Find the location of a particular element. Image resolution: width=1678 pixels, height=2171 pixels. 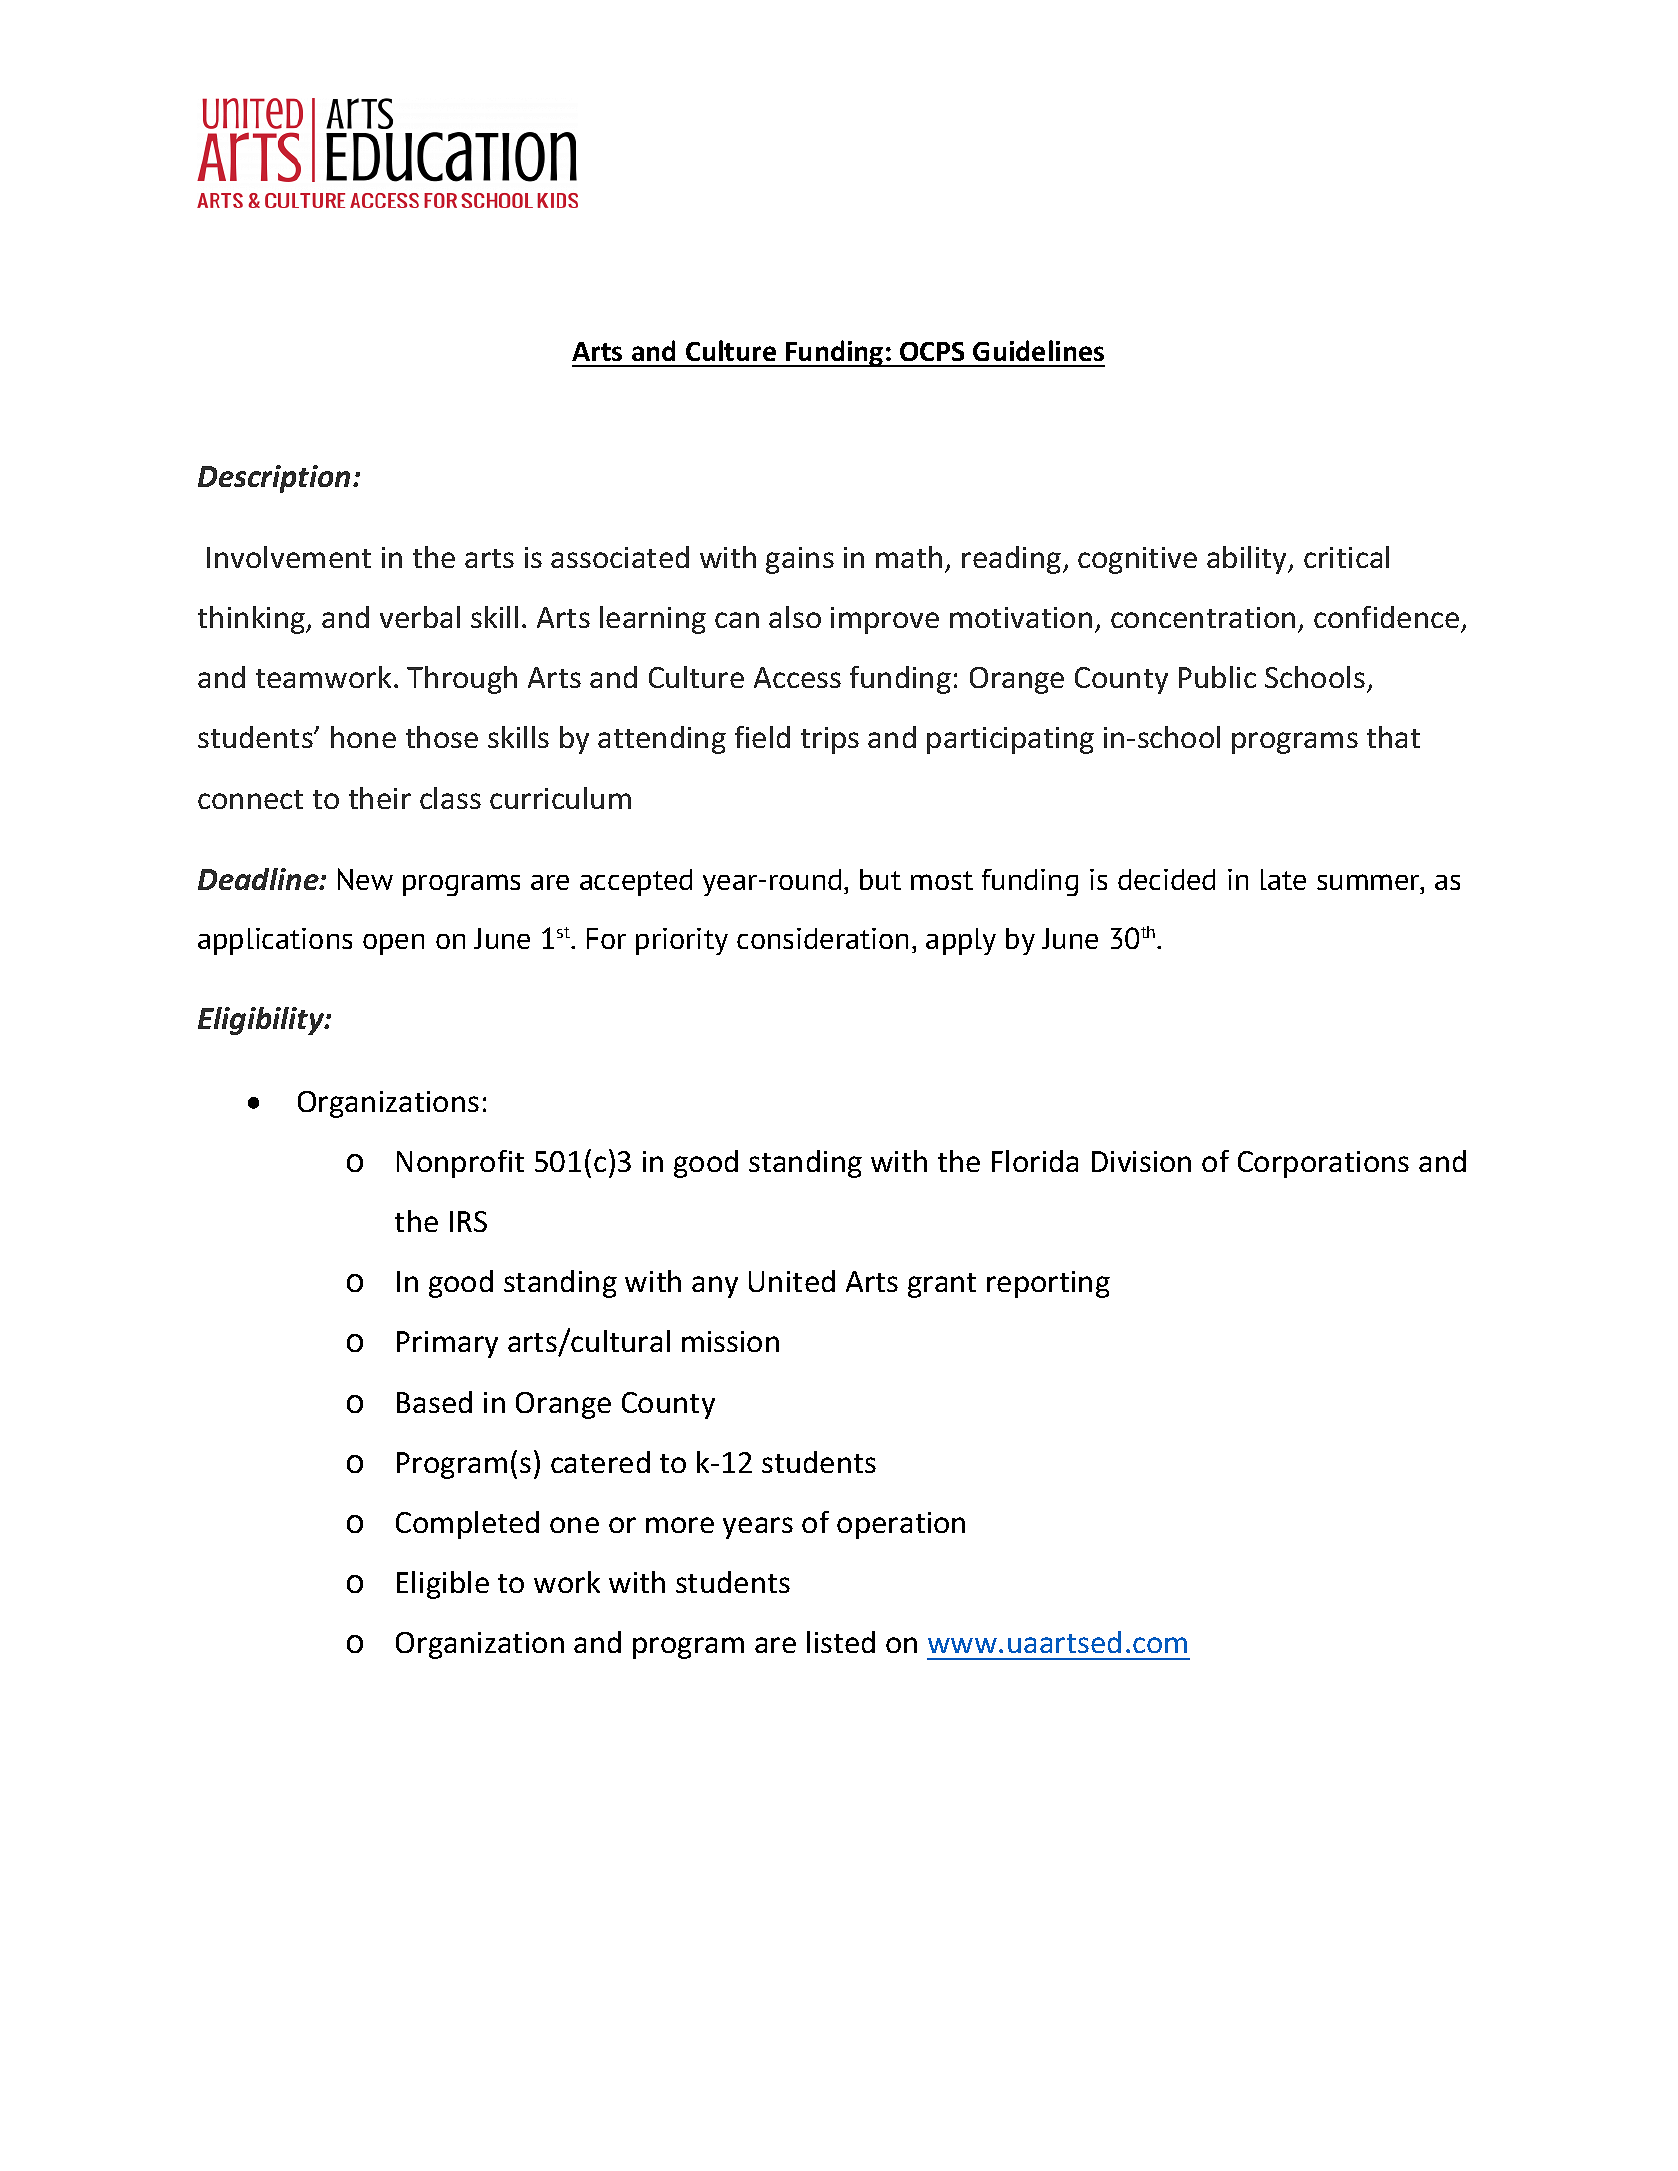

Primary is located at coordinates (447, 1344).
